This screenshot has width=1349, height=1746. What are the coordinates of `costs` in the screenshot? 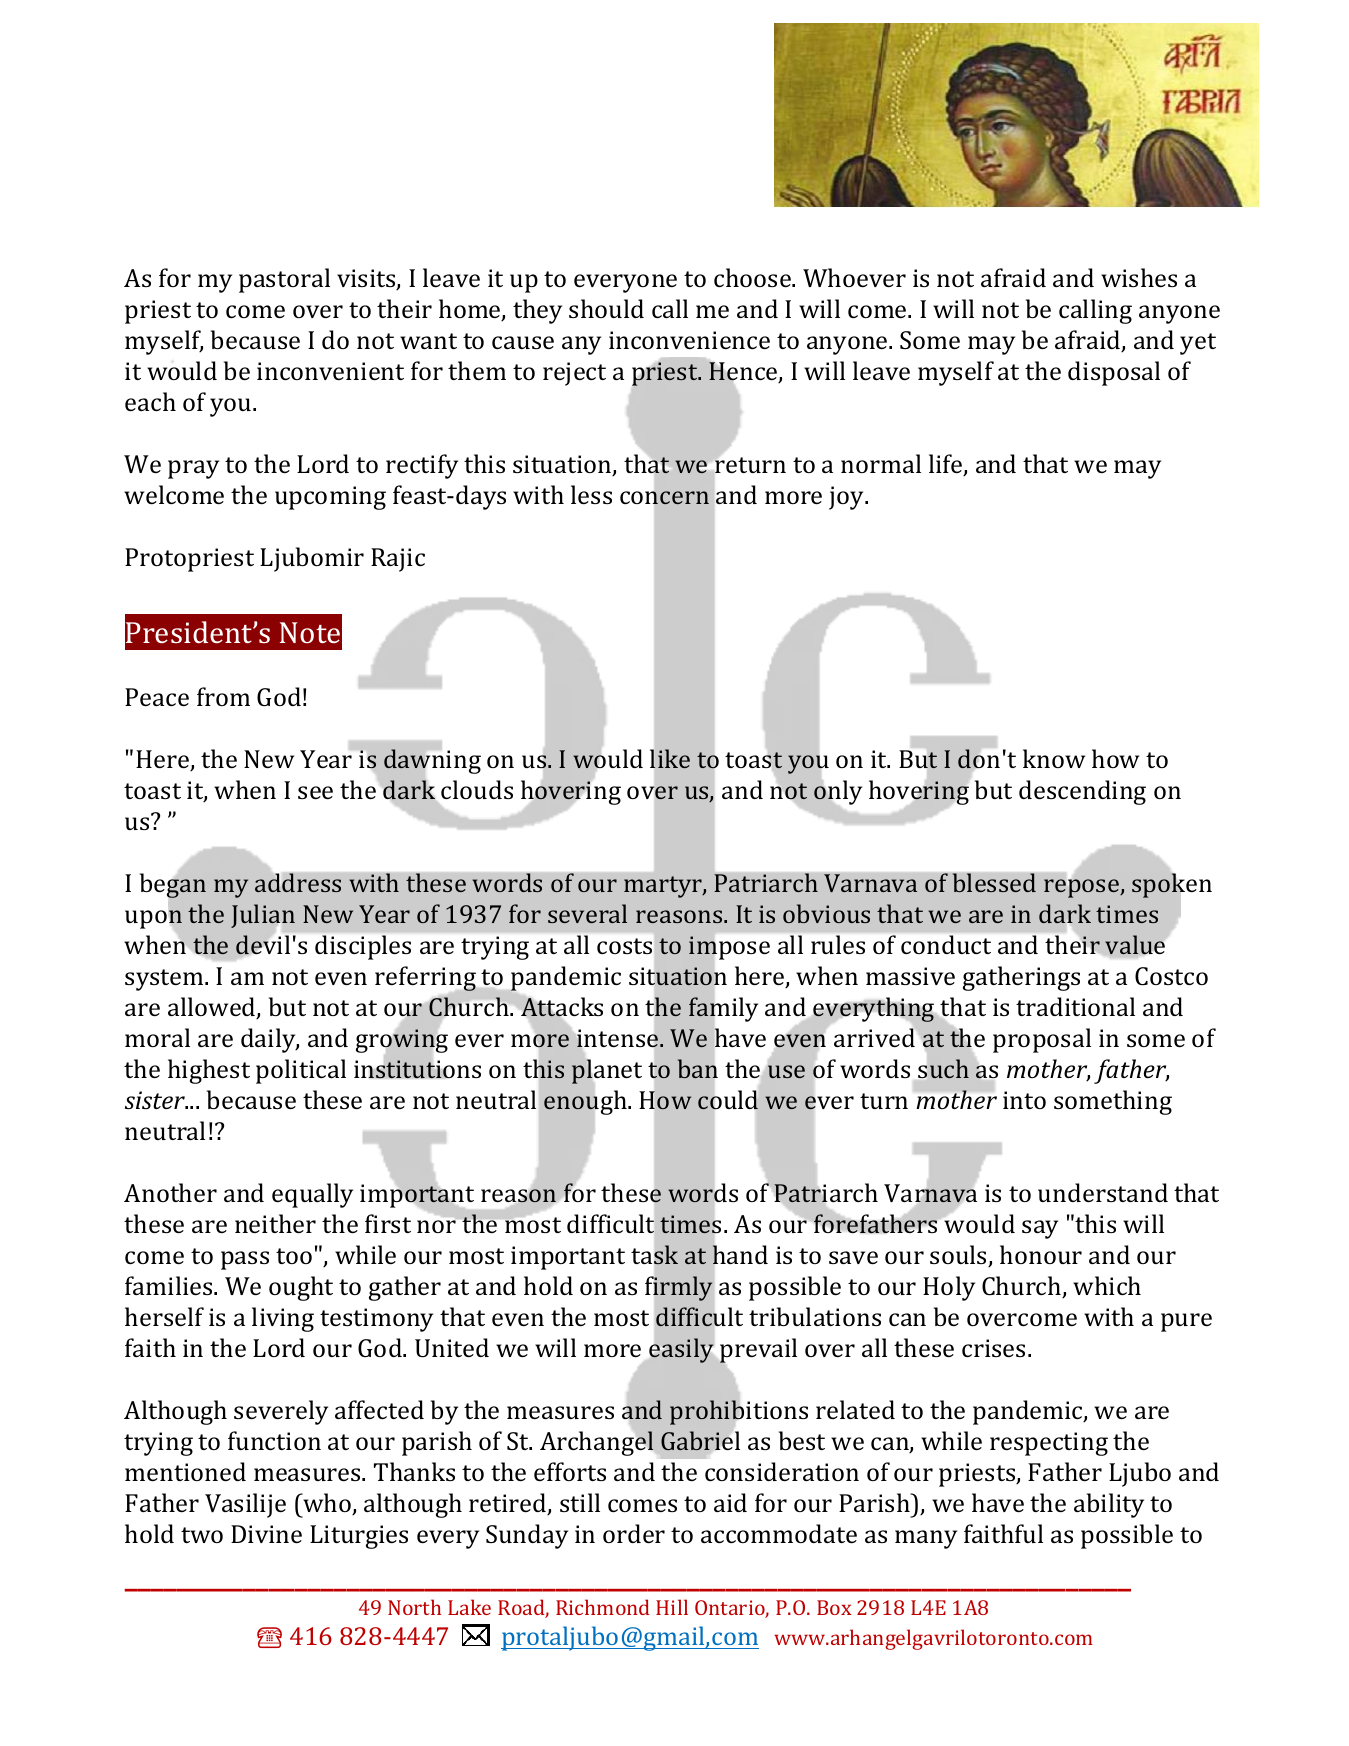 It's located at (624, 946).
